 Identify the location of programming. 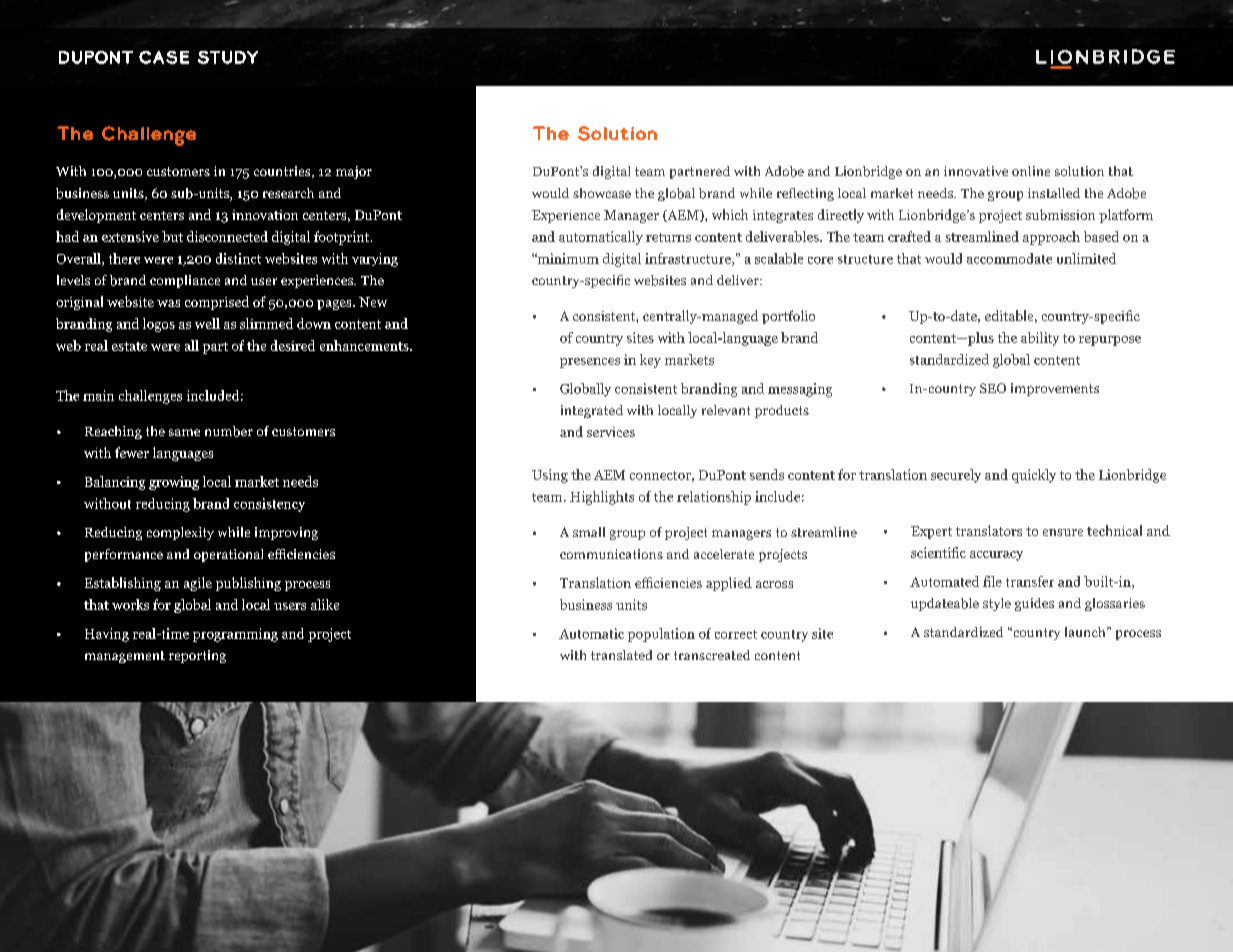
(235, 635).
